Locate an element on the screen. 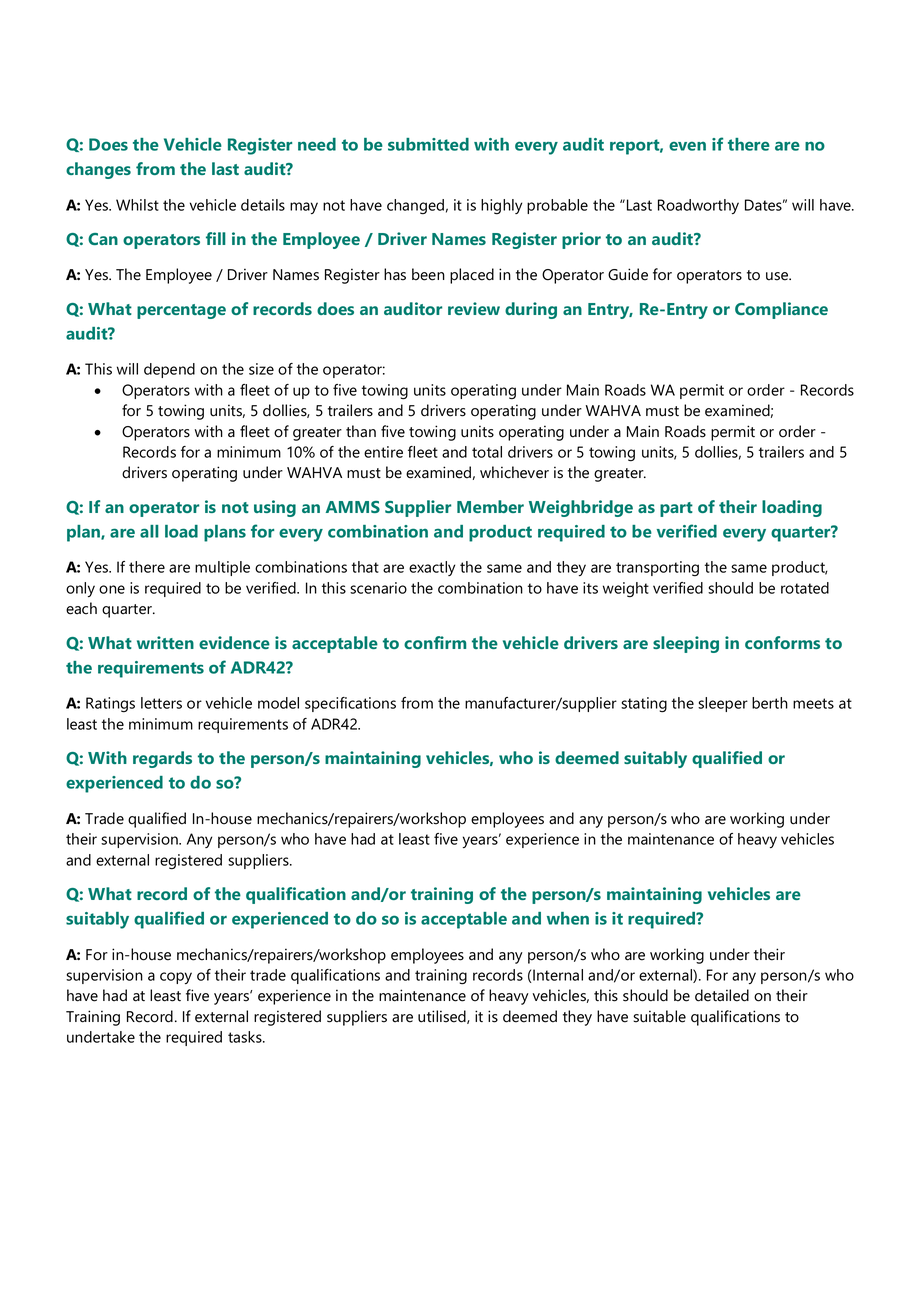 The height and width of the screenshot is (1308, 924). even is located at coordinates (687, 146).
